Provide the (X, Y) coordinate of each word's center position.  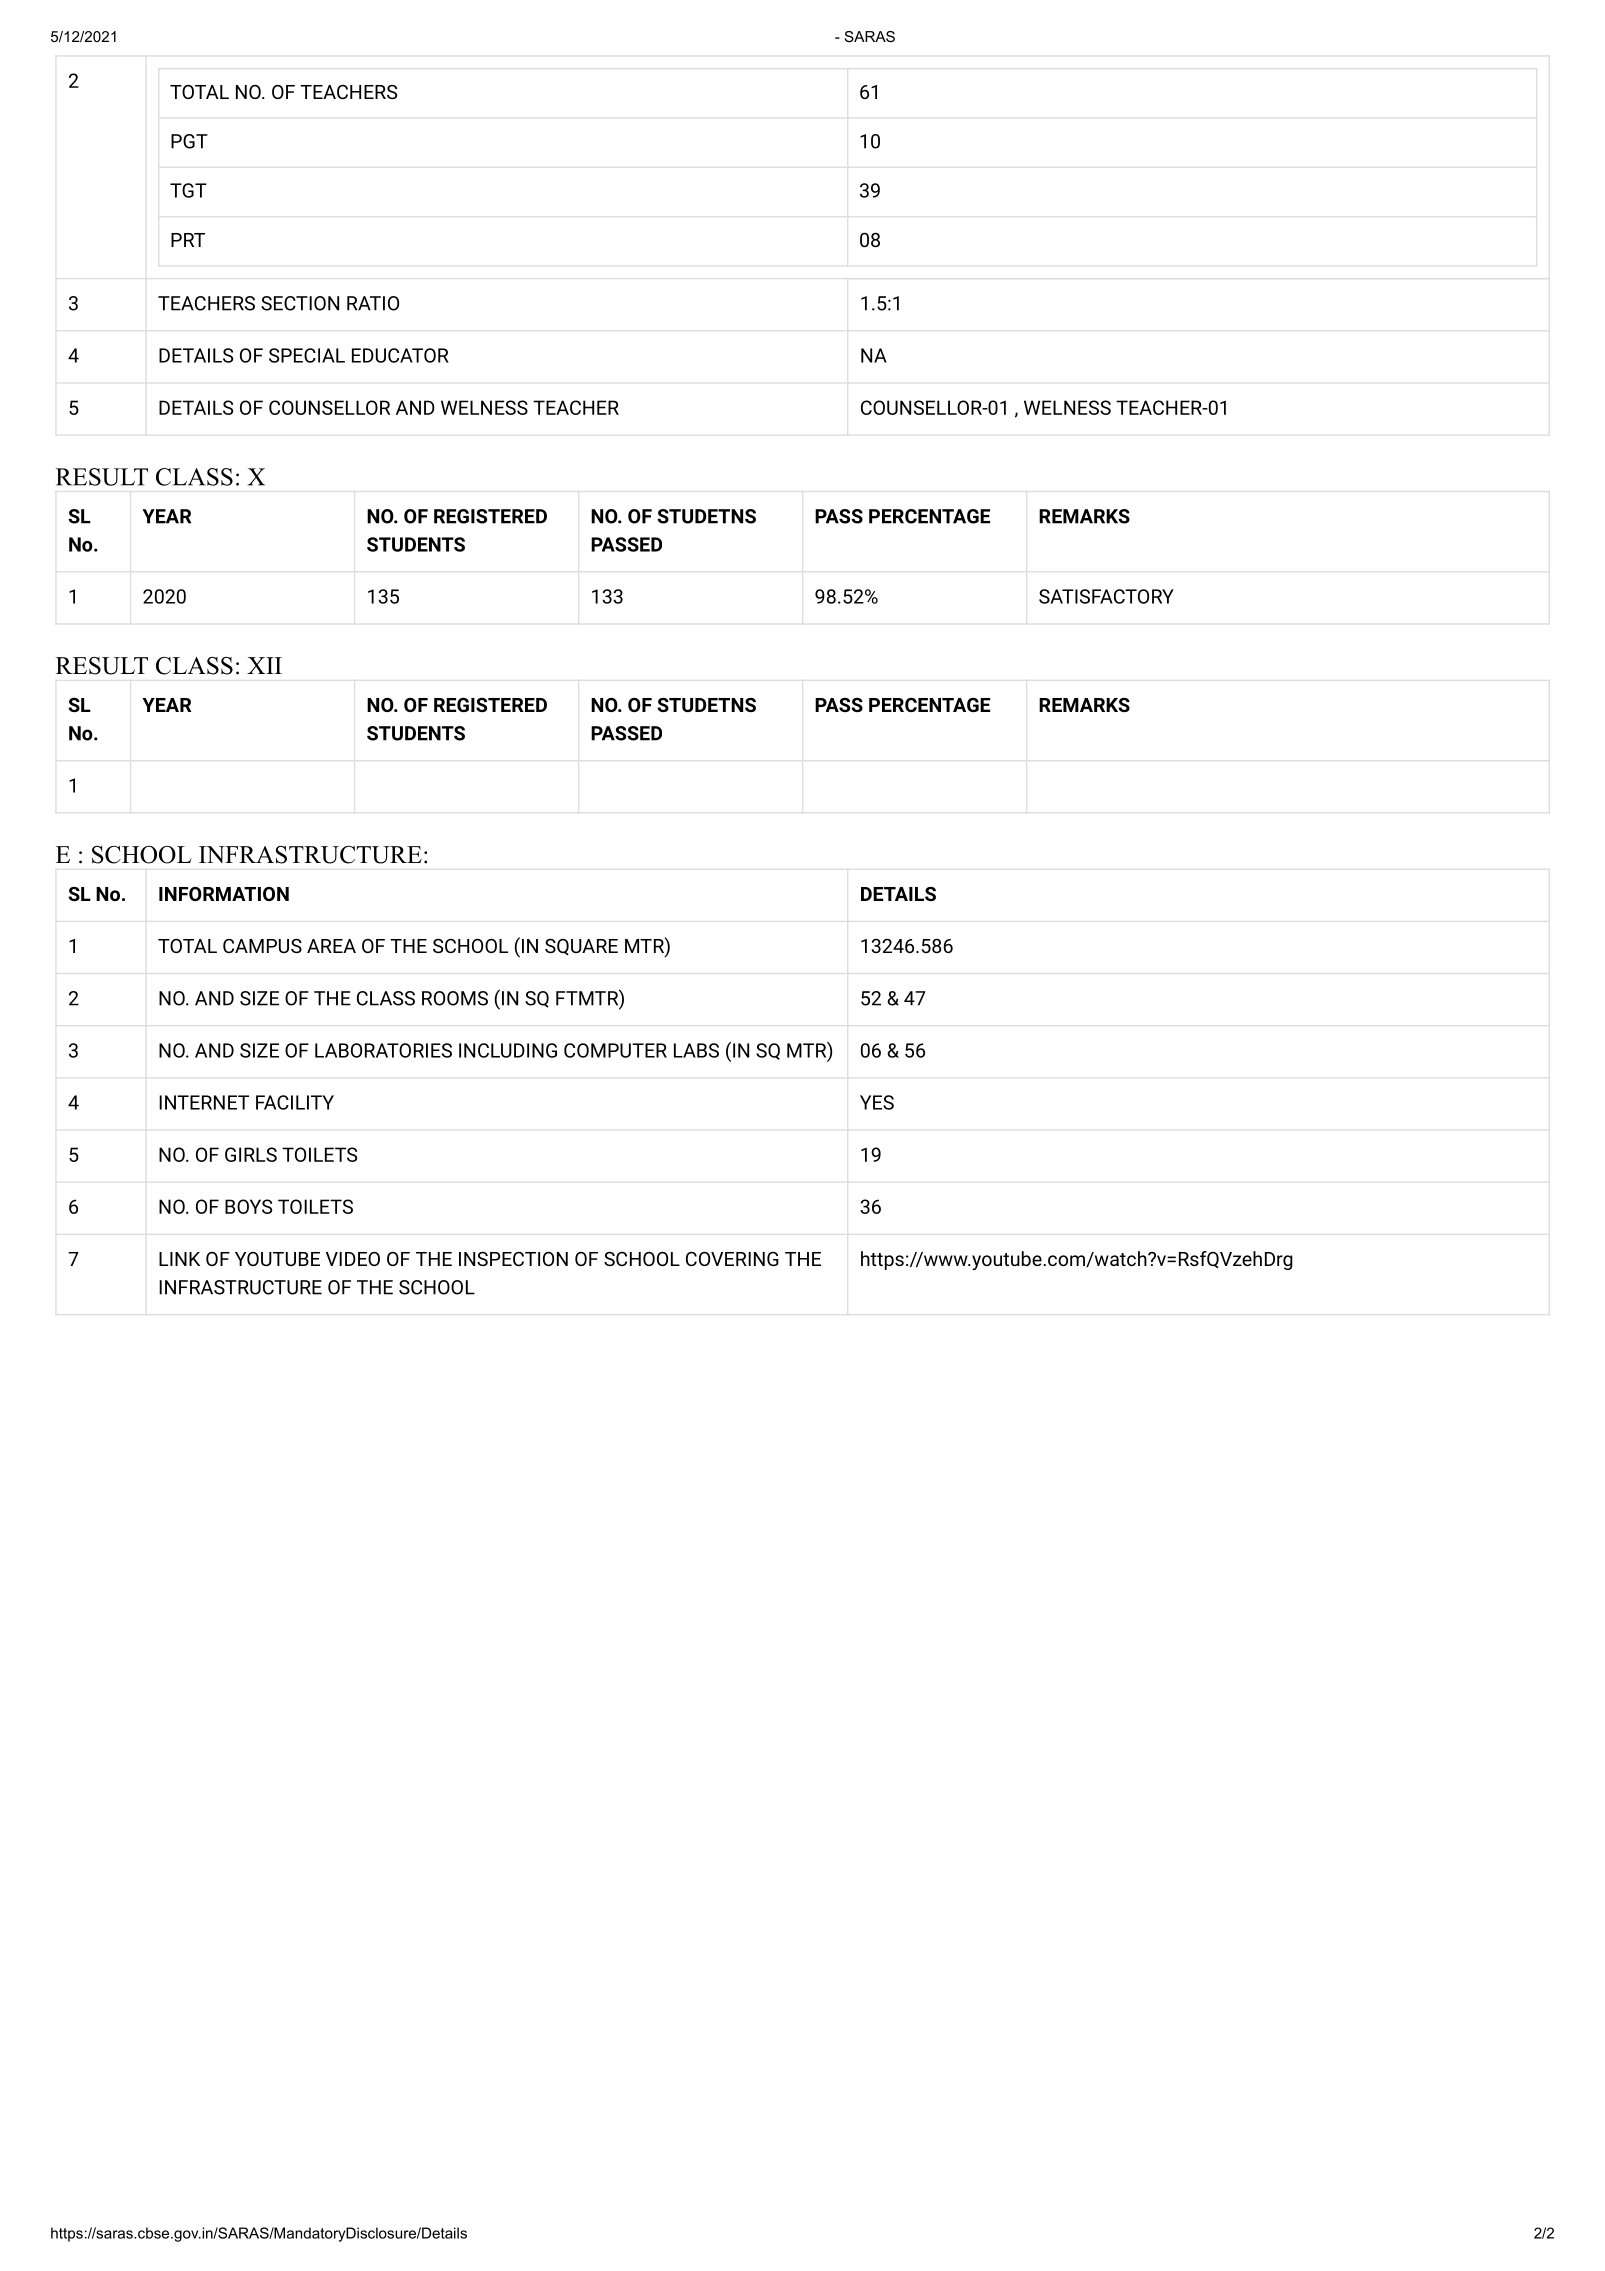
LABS (696, 1050)
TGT (188, 190)
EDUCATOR (400, 355)
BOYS (248, 1206)
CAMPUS (262, 945)
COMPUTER (615, 1050)
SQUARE (581, 946)
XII (264, 665)
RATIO (373, 303)
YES (877, 1102)
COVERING (732, 1258)
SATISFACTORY (1106, 596)
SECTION (300, 303)
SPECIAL (307, 355)
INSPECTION (513, 1258)
